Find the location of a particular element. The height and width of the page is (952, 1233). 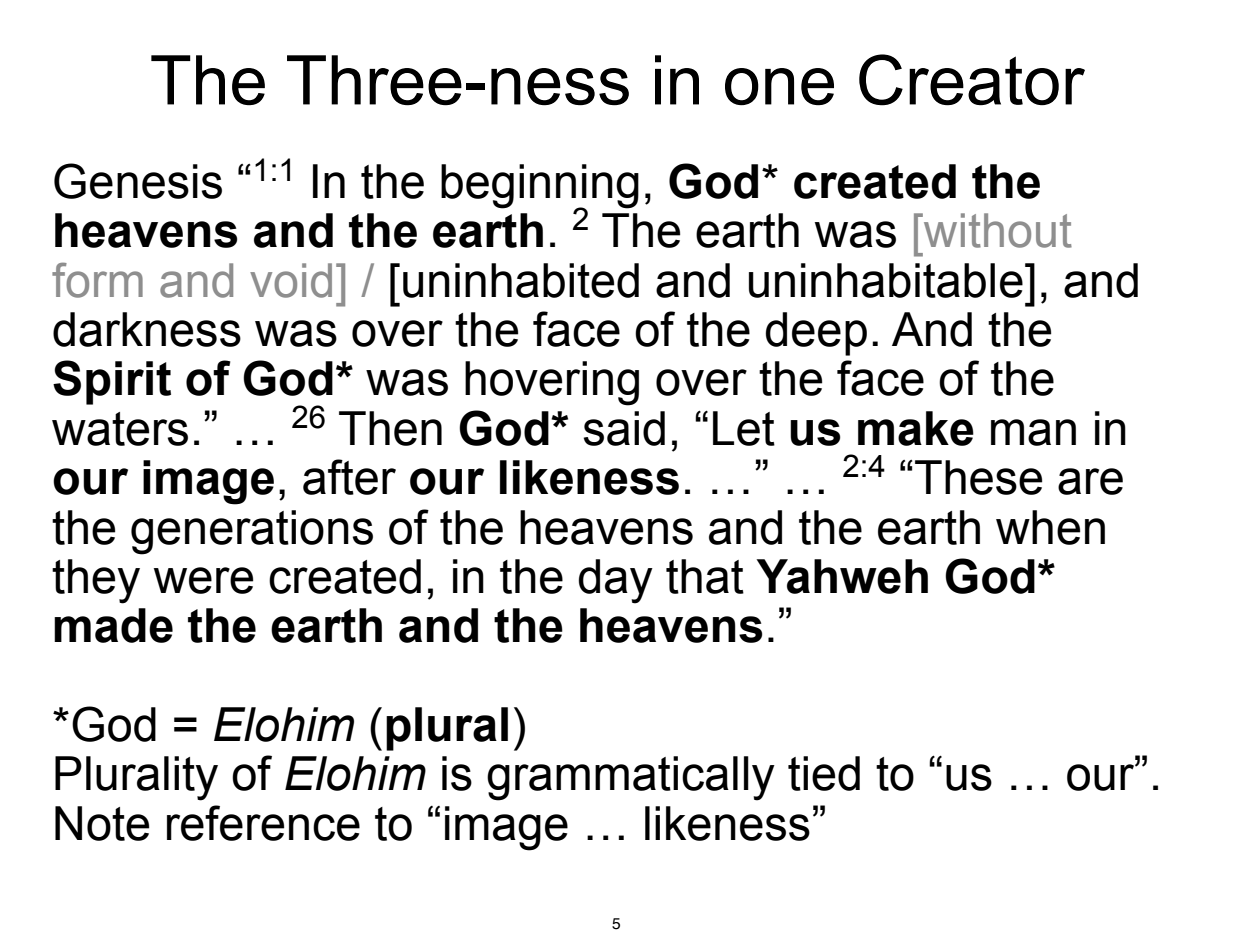

day is located at coordinates (616, 581).
